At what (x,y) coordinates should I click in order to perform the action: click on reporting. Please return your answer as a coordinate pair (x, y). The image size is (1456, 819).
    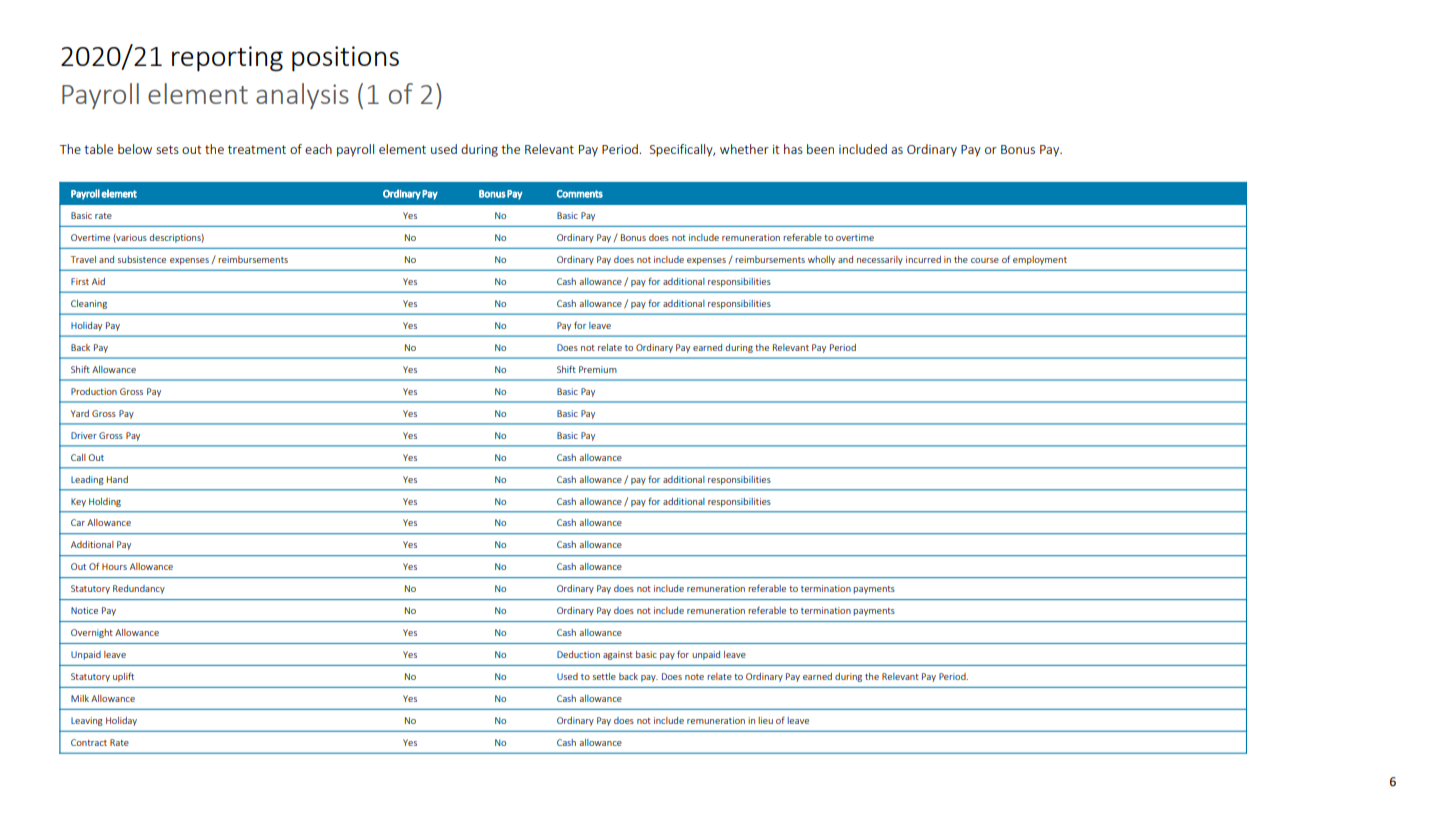
    Looking at the image, I should click on (227, 59).
